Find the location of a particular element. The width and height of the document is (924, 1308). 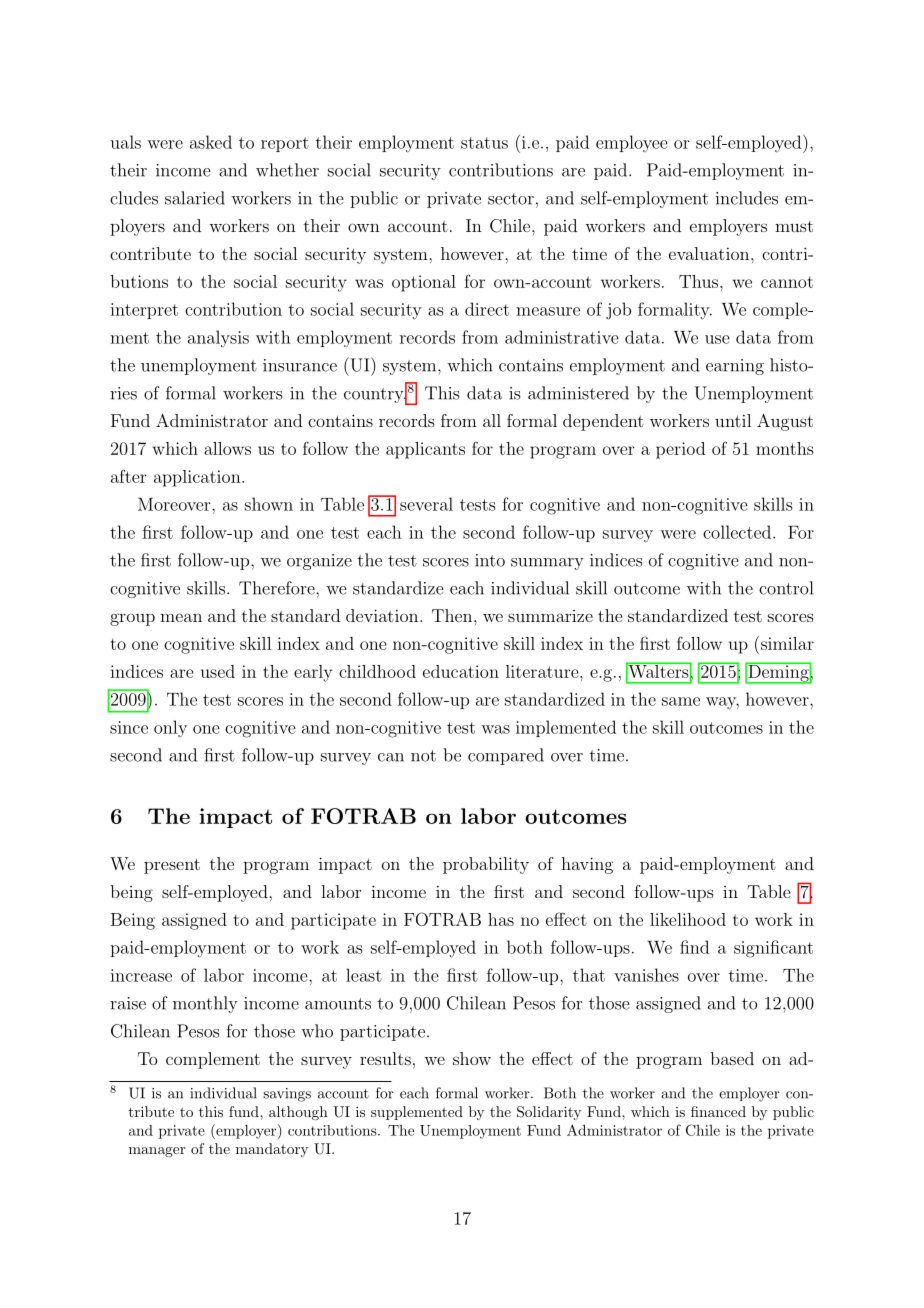

period is located at coordinates (680, 450).
